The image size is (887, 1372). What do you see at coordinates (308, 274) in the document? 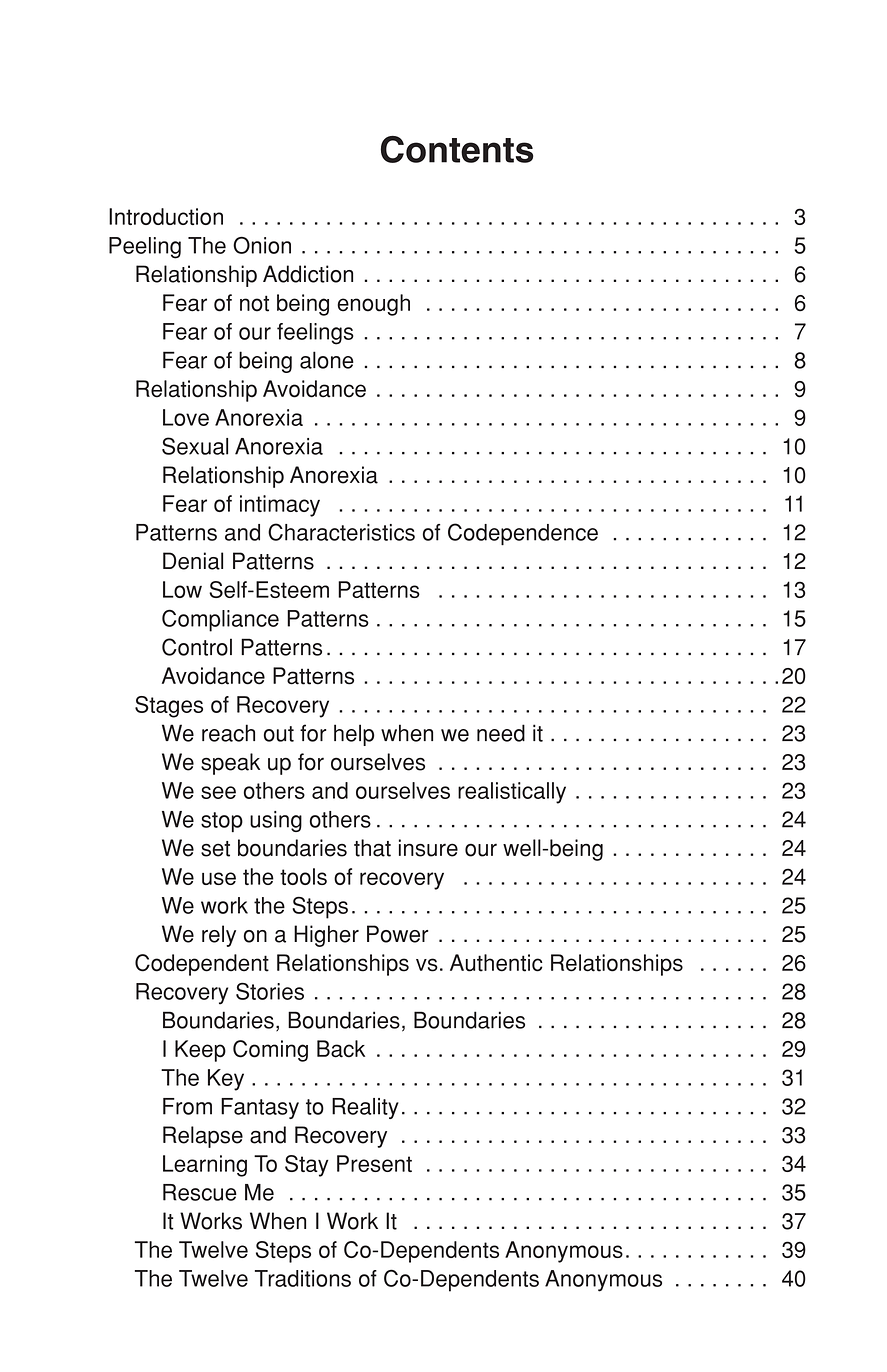
I see `Addiction` at bounding box center [308, 274].
